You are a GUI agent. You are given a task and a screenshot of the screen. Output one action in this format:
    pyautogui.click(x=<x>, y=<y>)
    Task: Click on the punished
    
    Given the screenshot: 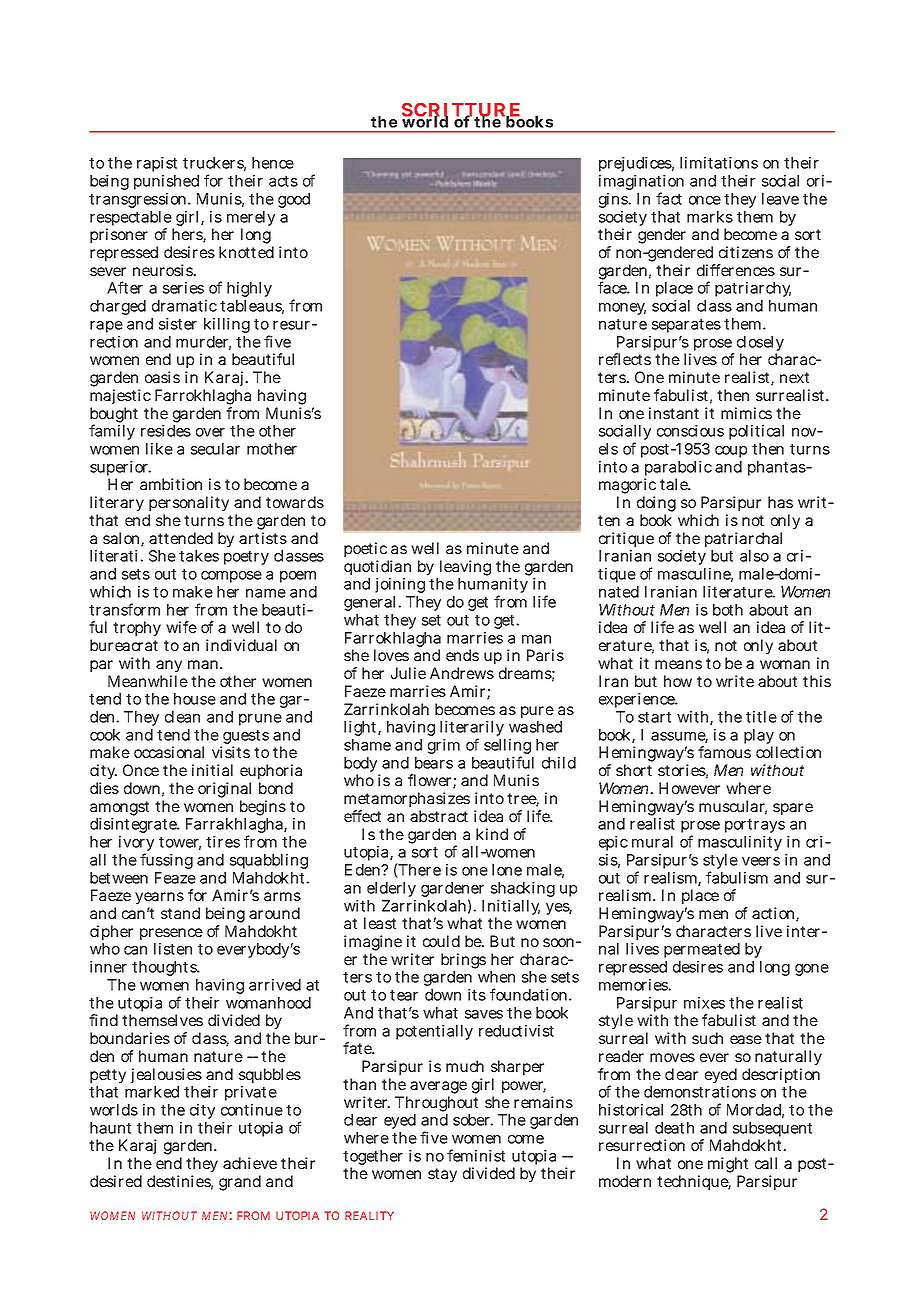 What is the action you would take?
    pyautogui.click(x=166, y=182)
